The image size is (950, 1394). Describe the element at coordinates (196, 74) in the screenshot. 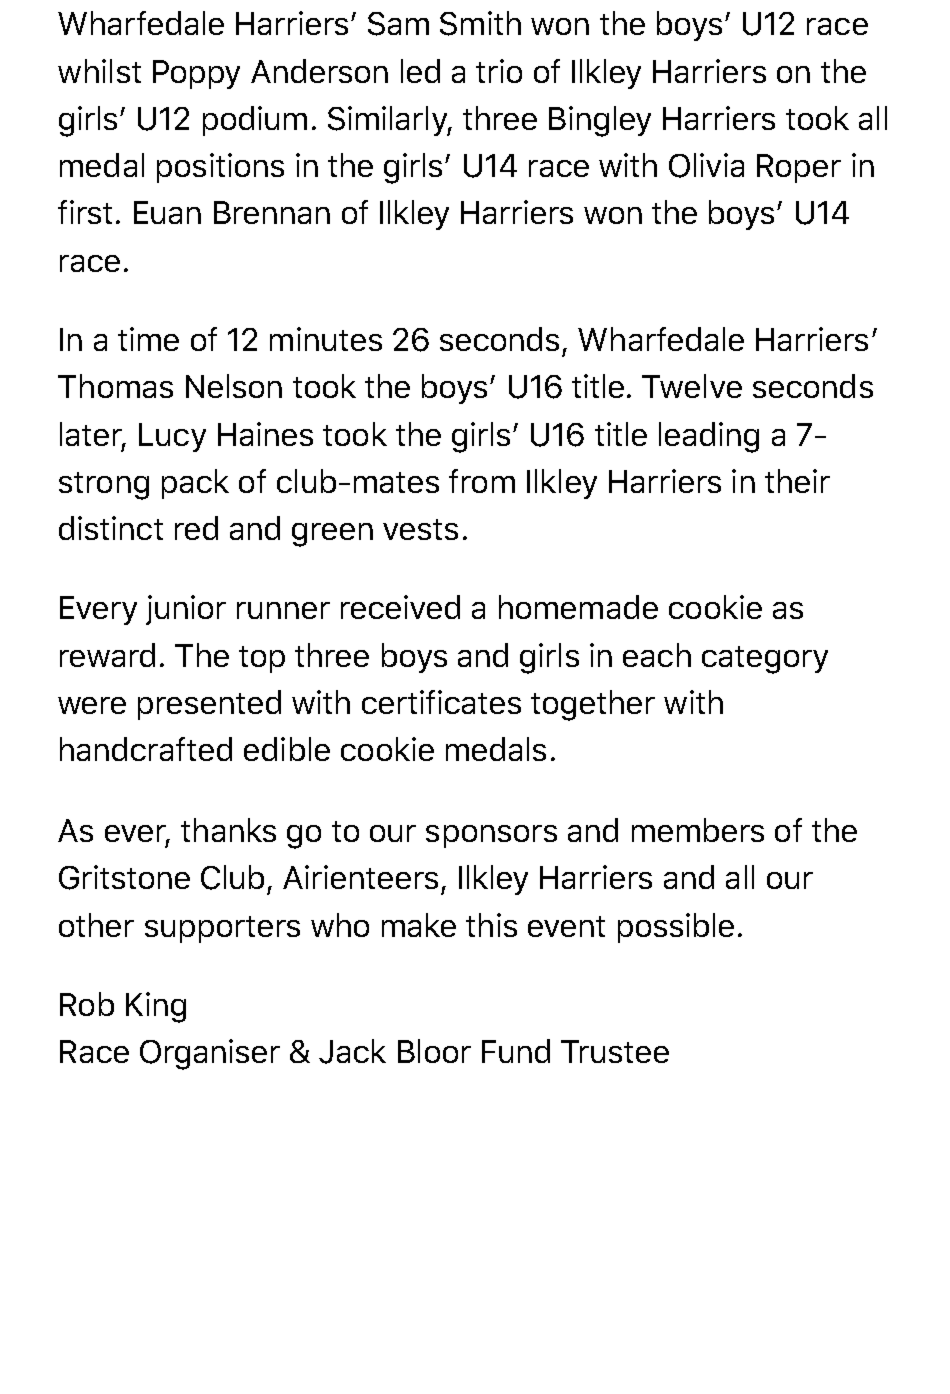

I see `Poppy` at that location.
